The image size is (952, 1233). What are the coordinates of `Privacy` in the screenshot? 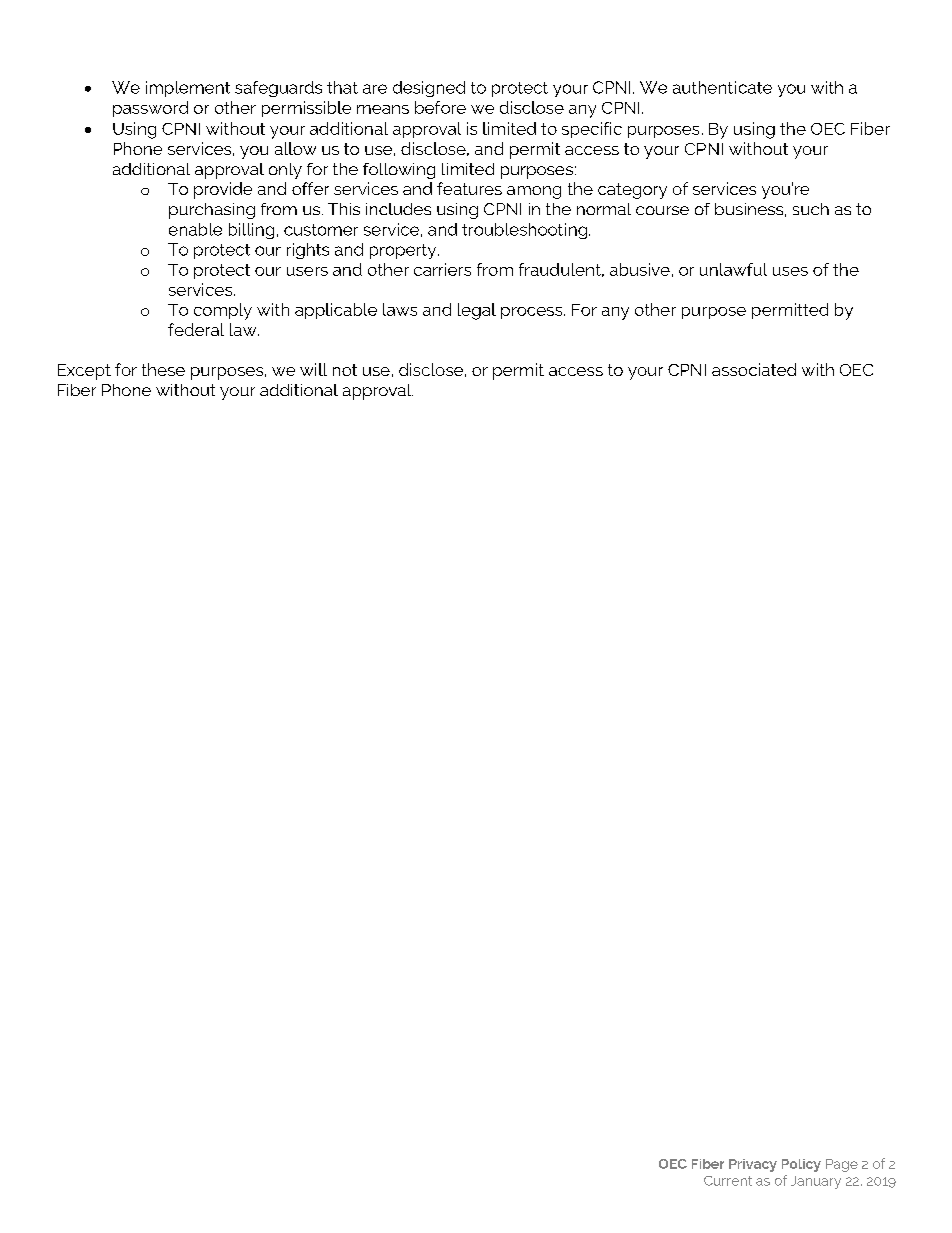 It's located at (753, 1165).
